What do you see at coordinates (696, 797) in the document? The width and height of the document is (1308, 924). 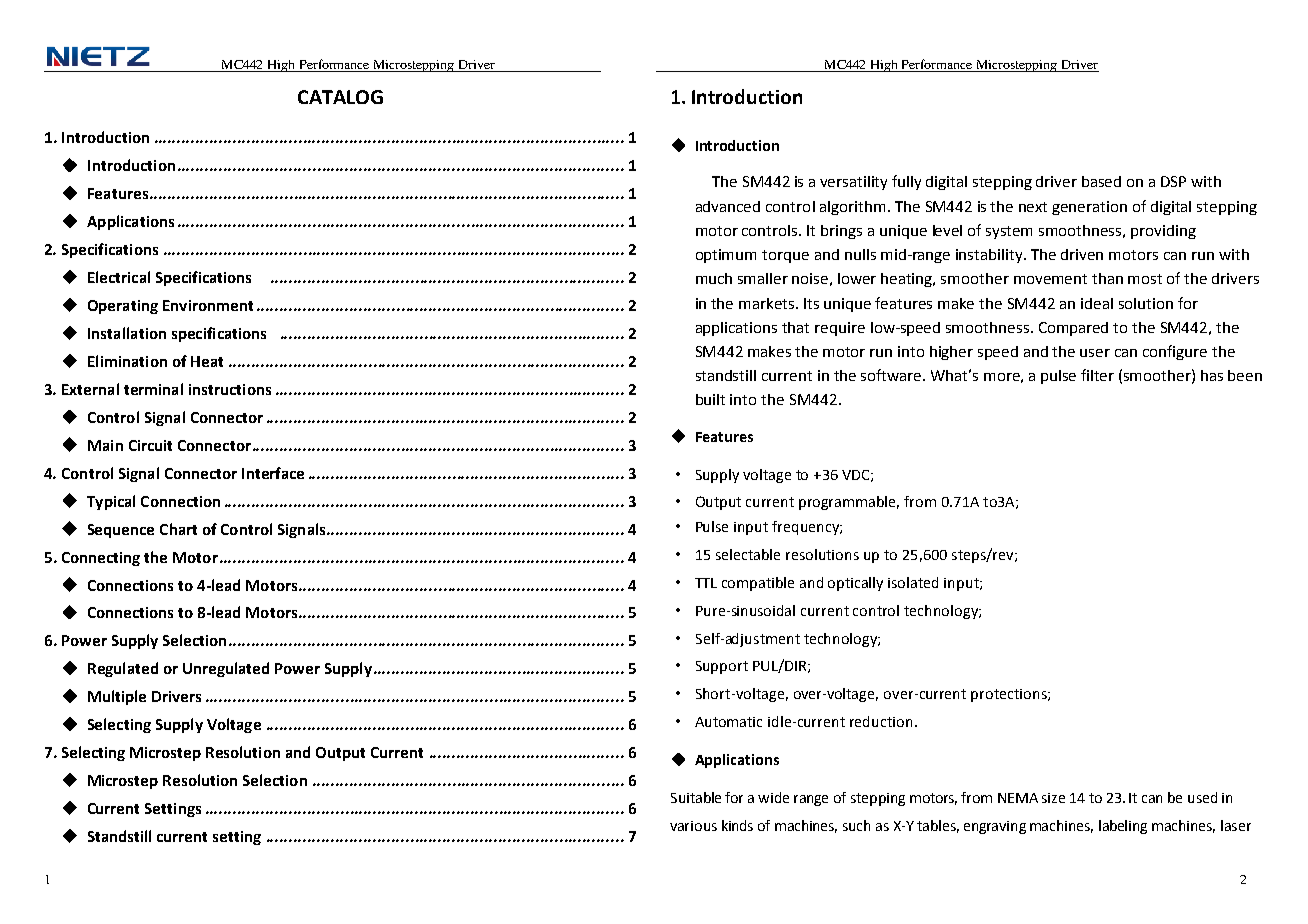 I see `Suitable` at bounding box center [696, 797].
